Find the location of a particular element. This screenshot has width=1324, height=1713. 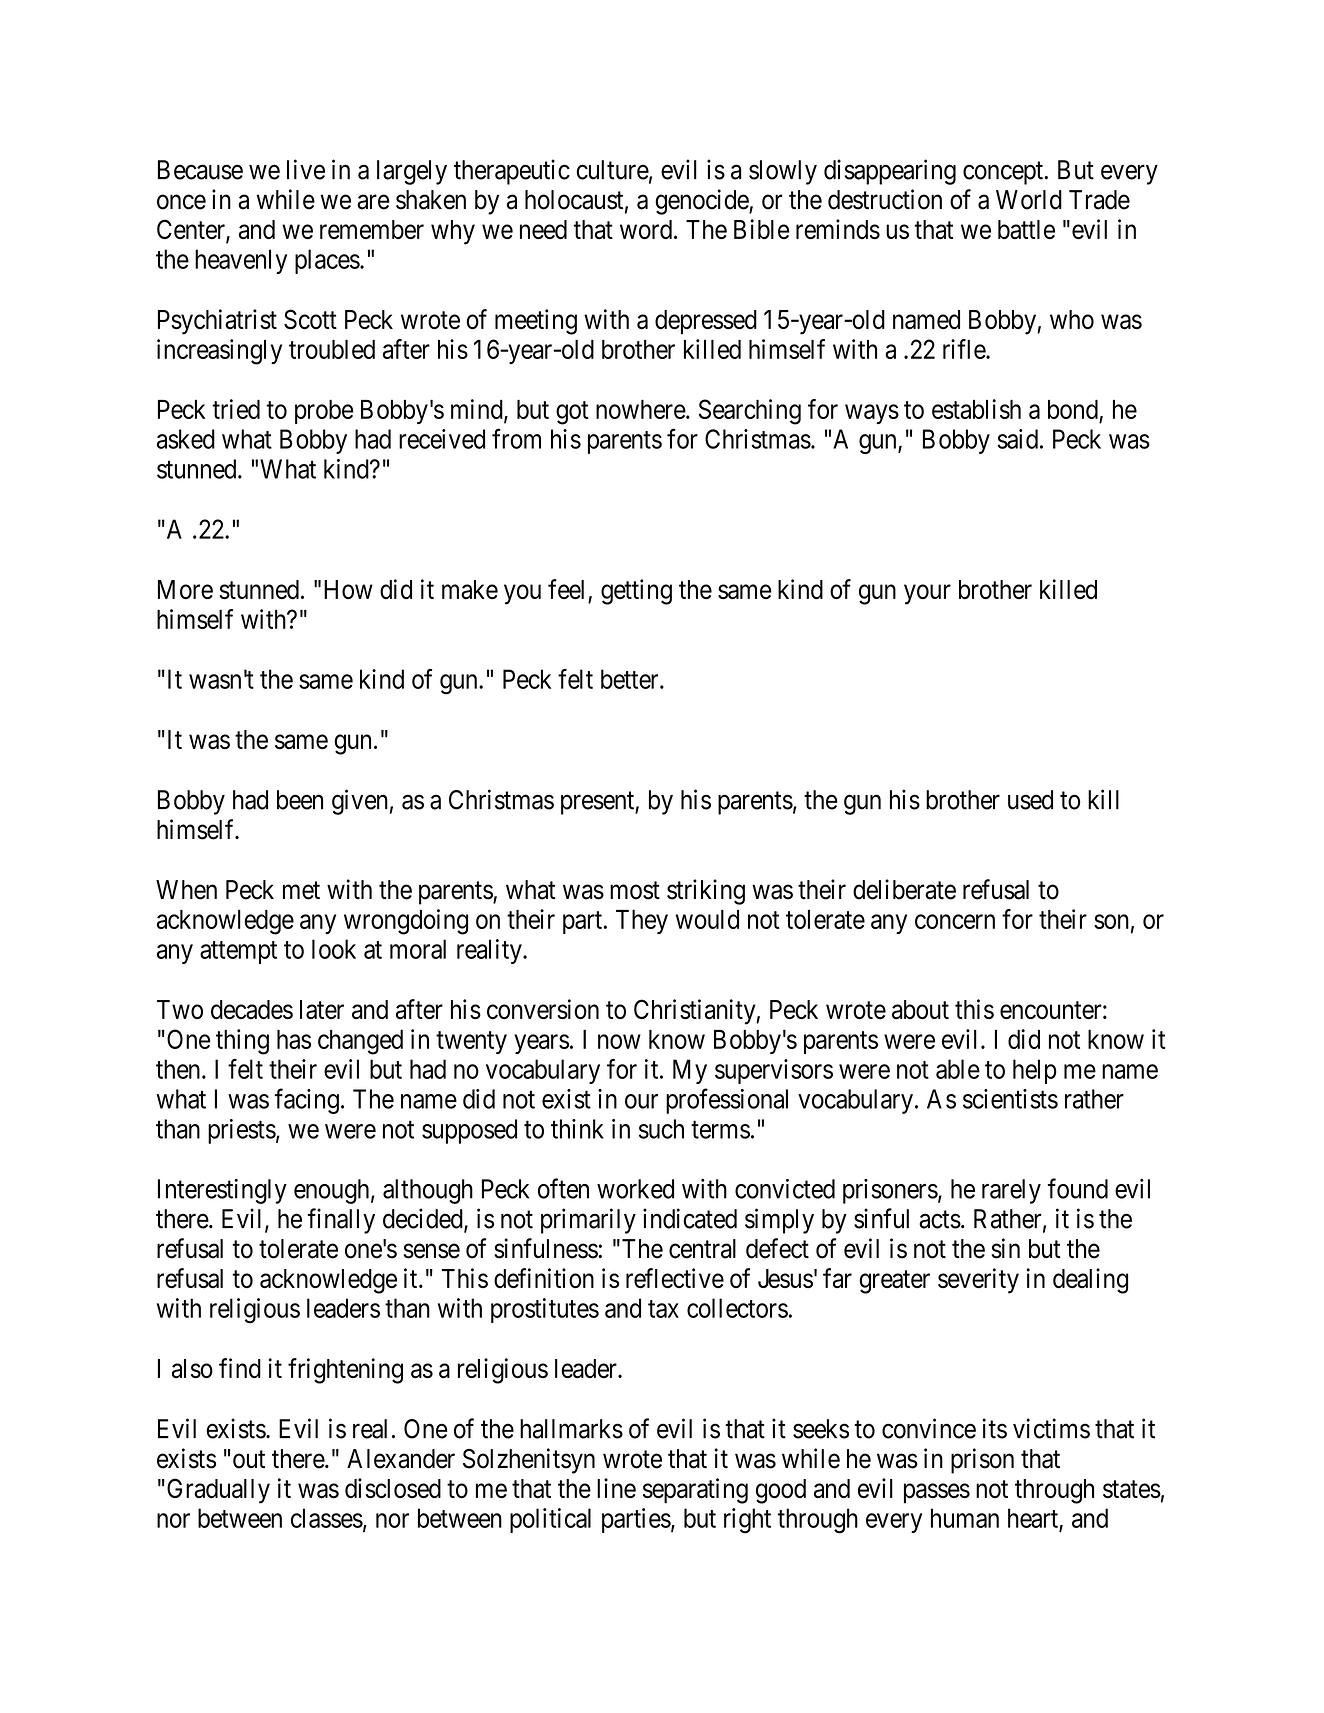

live is located at coordinates (306, 169).
